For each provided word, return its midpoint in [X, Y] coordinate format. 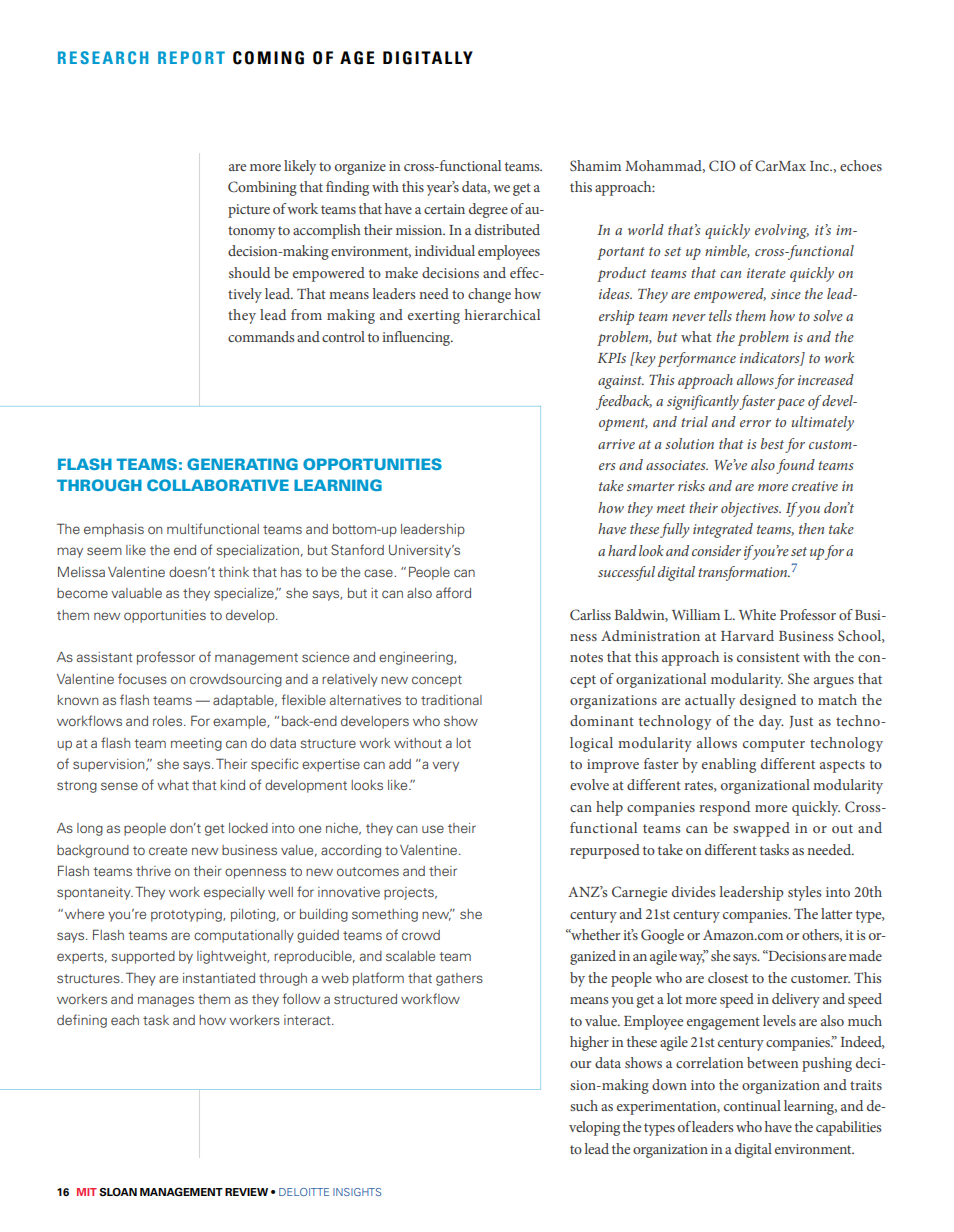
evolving [782, 231]
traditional [451, 700]
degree [488, 210]
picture [249, 211]
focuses [142, 678]
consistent [768, 657]
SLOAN [118, 1192]
